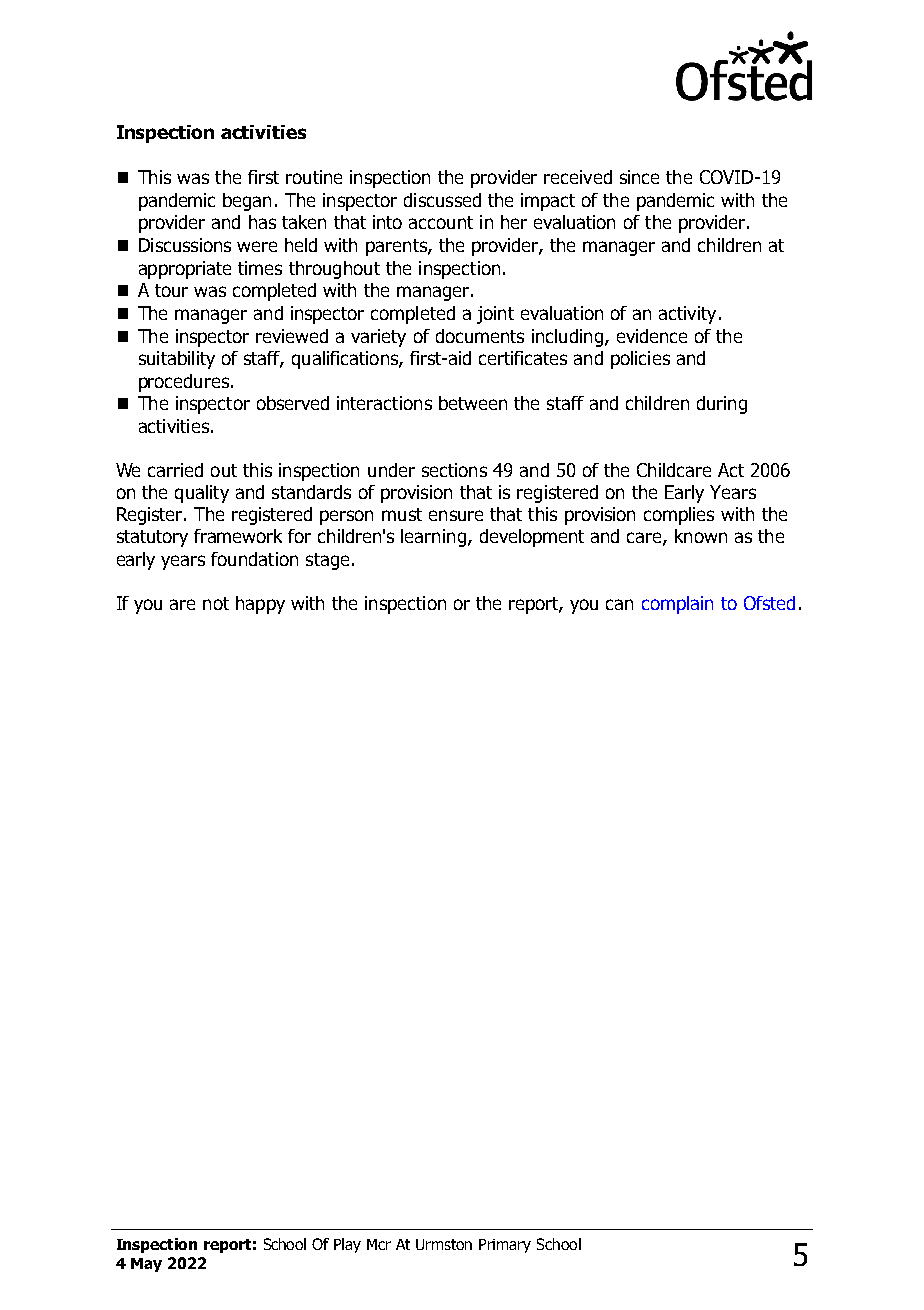  I want to click on happy, so click(260, 605).
